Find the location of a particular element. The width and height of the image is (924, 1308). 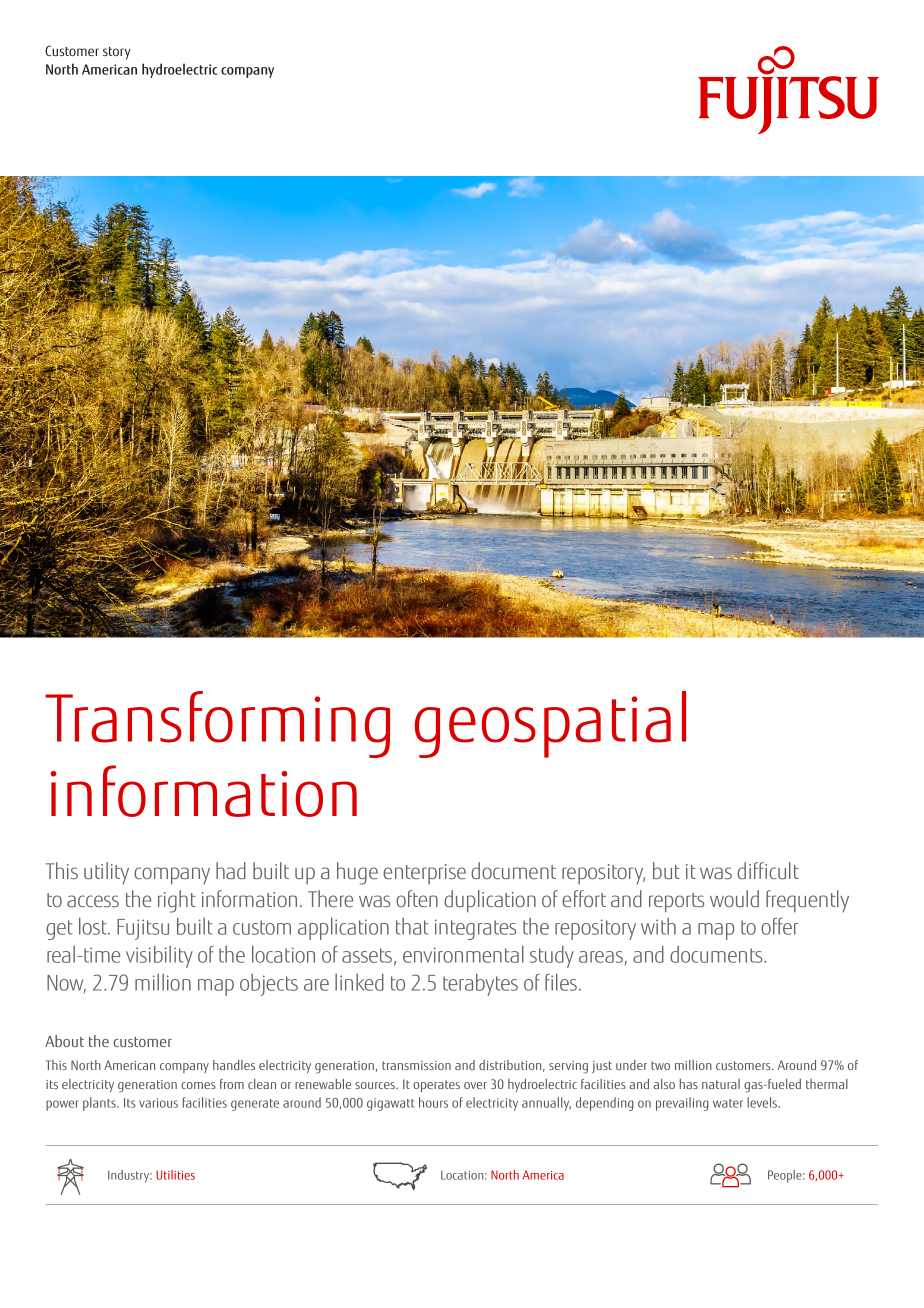

hours is located at coordinates (433, 1102).
